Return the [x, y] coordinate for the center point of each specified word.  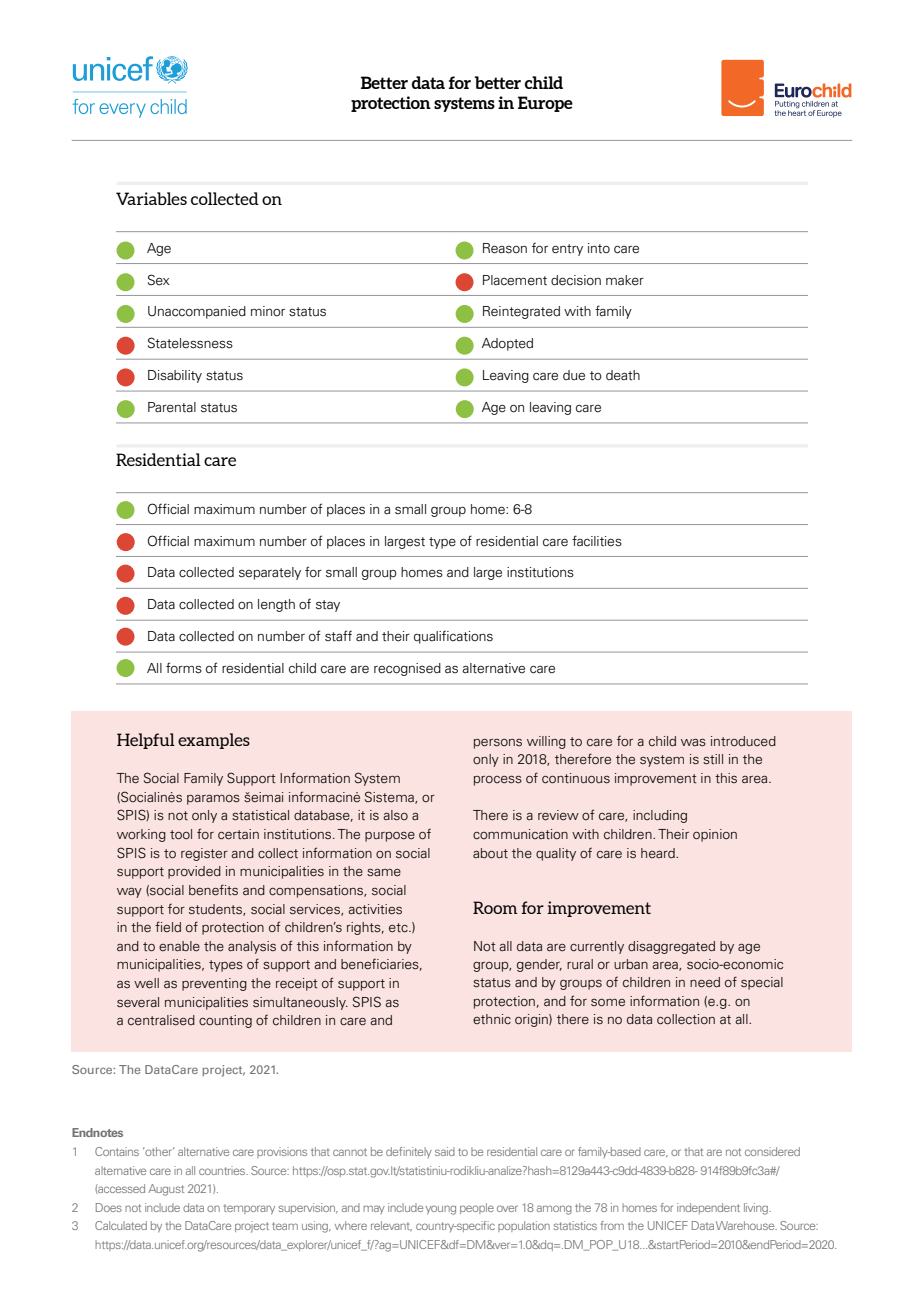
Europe [545, 104]
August [166, 1190]
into [599, 248]
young [440, 1210]
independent [708, 1208]
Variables [151, 198]
